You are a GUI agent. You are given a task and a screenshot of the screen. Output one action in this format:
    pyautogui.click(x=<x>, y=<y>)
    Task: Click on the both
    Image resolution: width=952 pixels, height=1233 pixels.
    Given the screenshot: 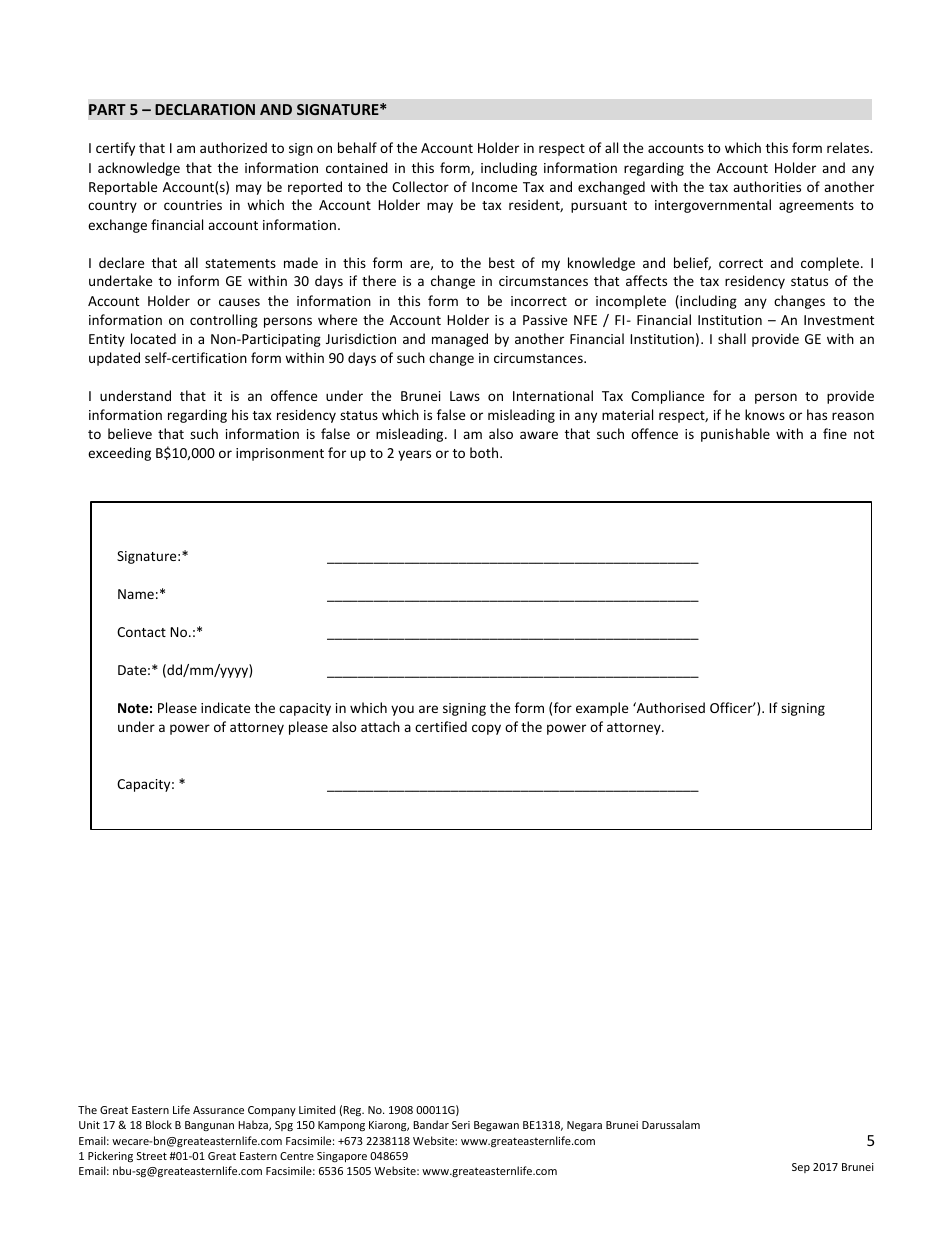 What is the action you would take?
    pyautogui.click(x=485, y=452)
